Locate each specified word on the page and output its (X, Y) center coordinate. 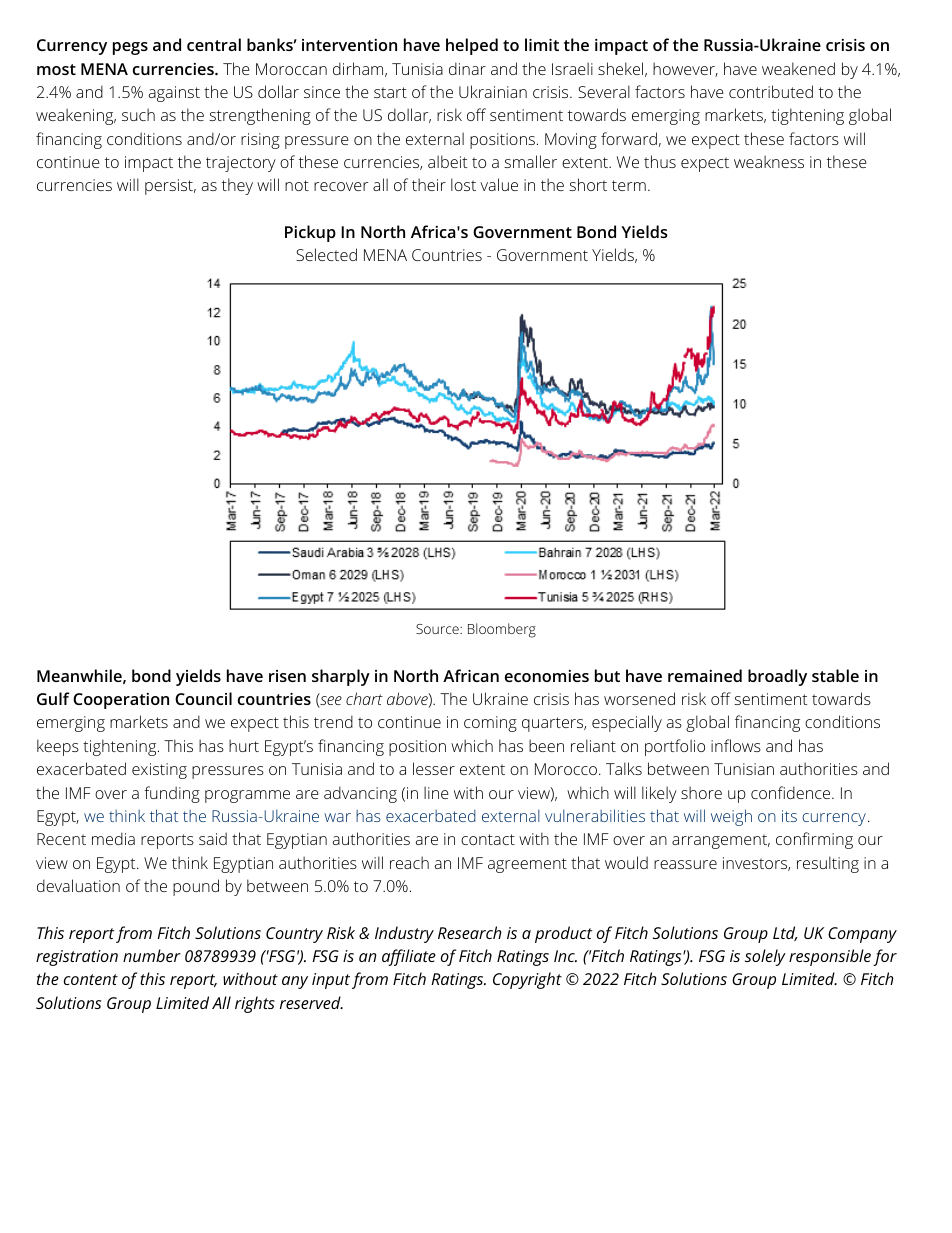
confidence (792, 792)
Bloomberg (502, 630)
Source (438, 629)
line (436, 792)
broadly (777, 677)
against (174, 94)
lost (463, 184)
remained (705, 675)
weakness (769, 161)
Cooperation (121, 701)
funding (172, 794)
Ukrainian (493, 91)
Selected (326, 254)
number (152, 955)
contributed (771, 91)
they (237, 186)
